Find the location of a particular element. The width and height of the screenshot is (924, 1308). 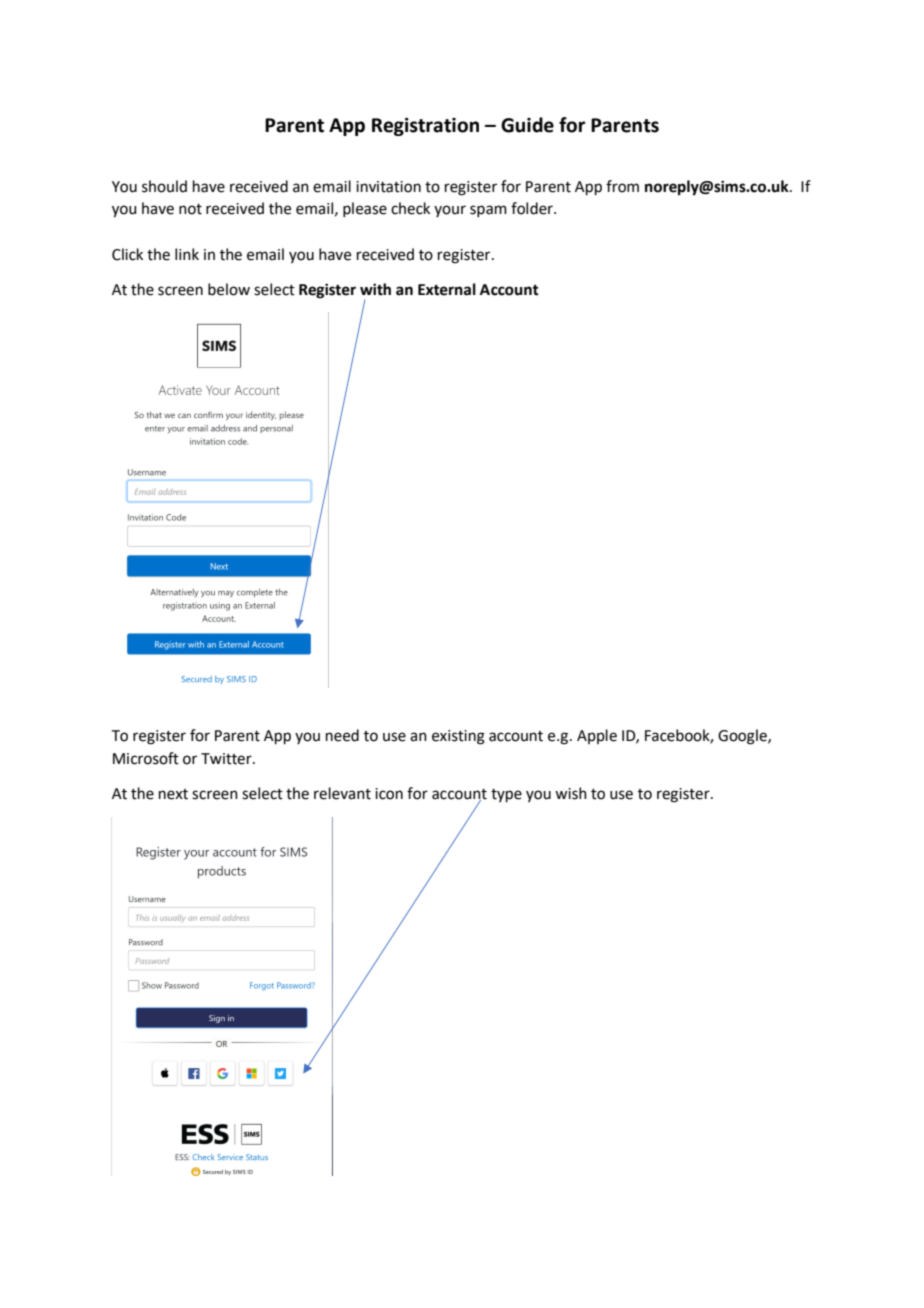

folder is located at coordinates (533, 208).
